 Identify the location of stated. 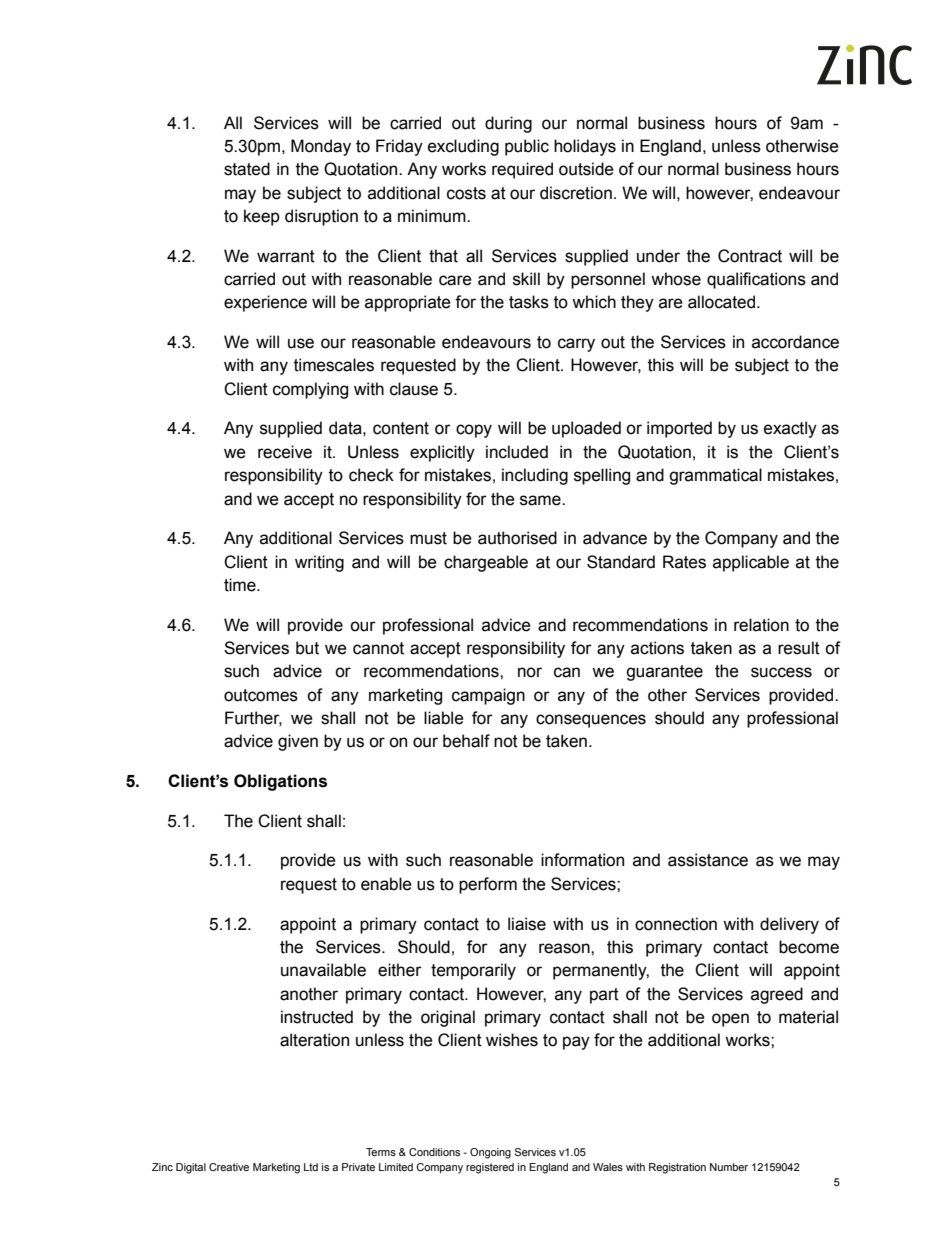
(247, 169).
